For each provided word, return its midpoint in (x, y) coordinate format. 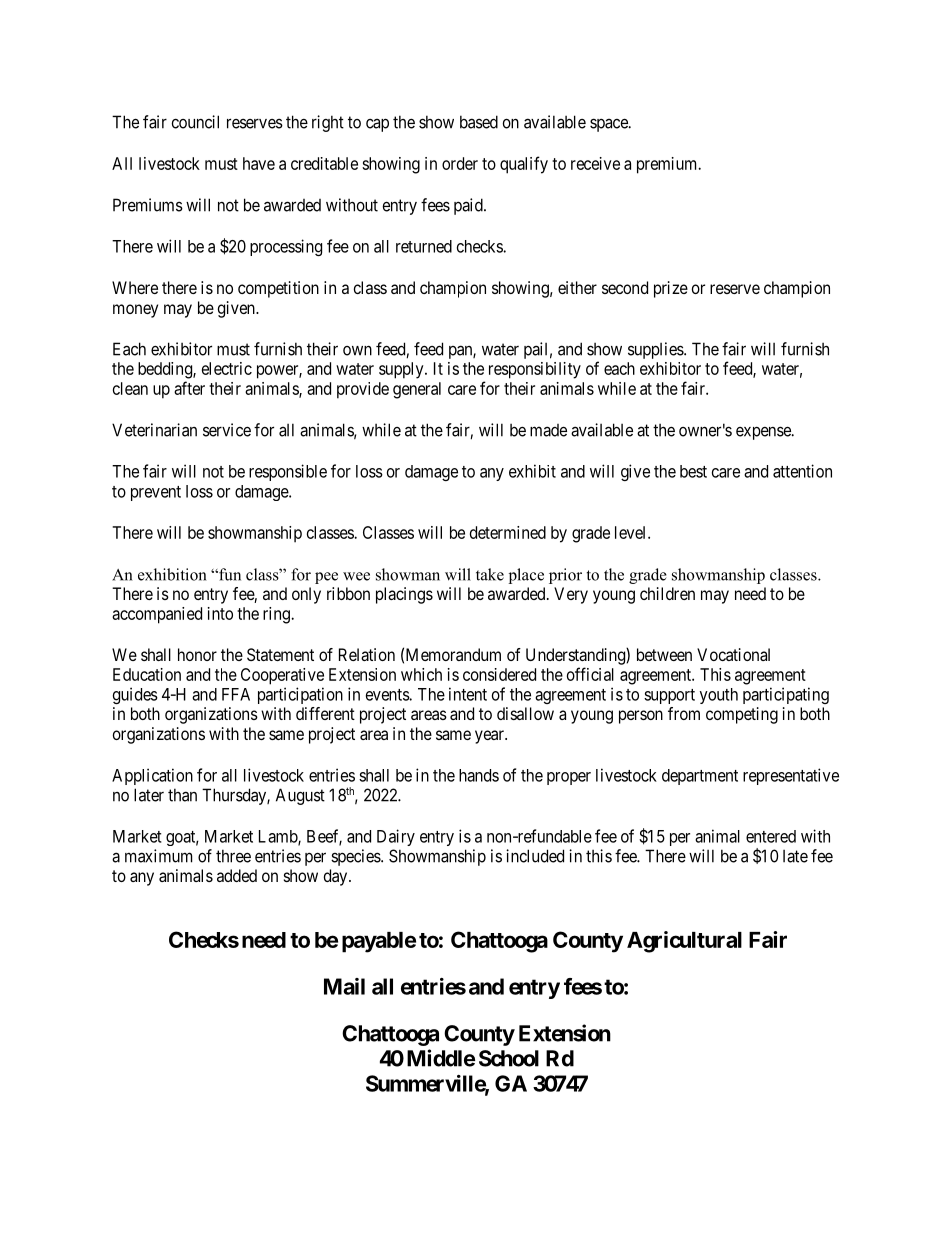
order (460, 163)
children (667, 593)
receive (595, 163)
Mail (344, 986)
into (220, 613)
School (509, 1058)
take (490, 574)
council (195, 122)
